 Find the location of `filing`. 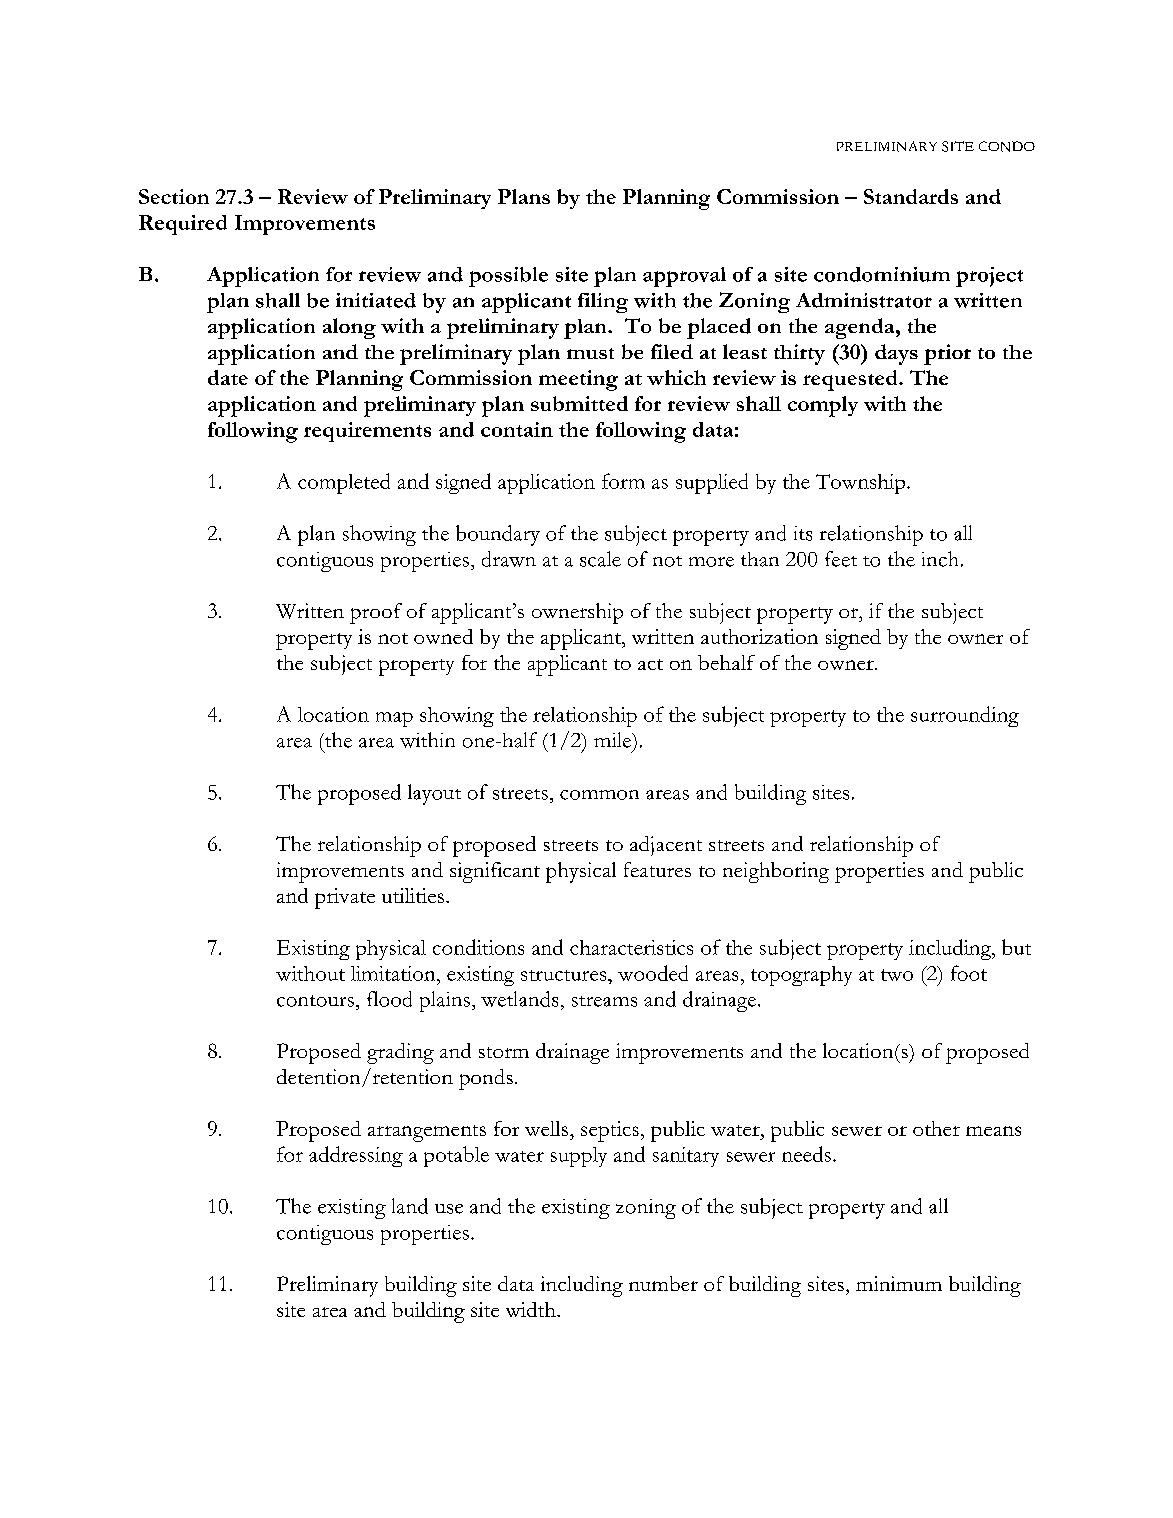

filing is located at coordinates (603, 303).
